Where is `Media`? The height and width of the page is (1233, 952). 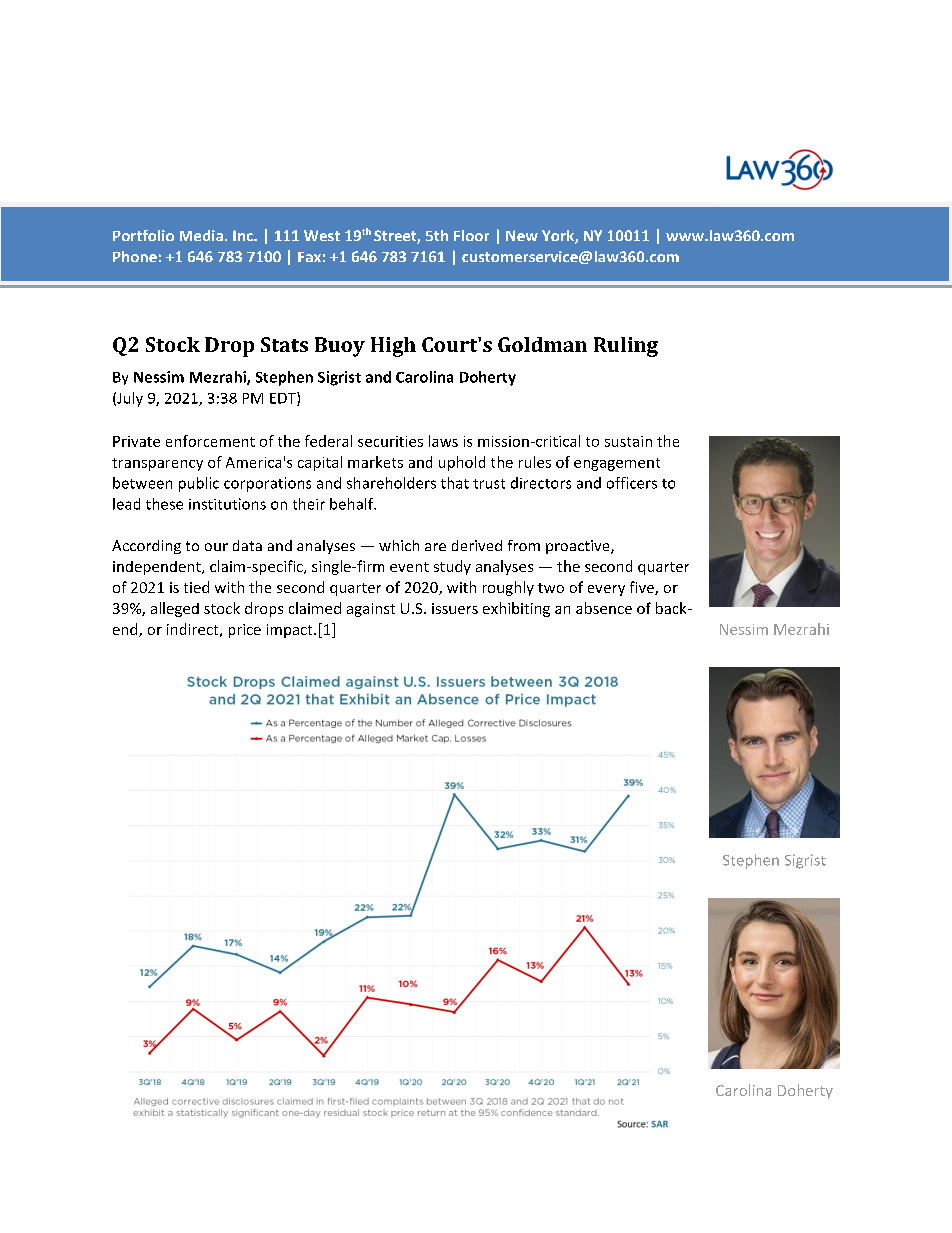 Media is located at coordinates (201, 235).
